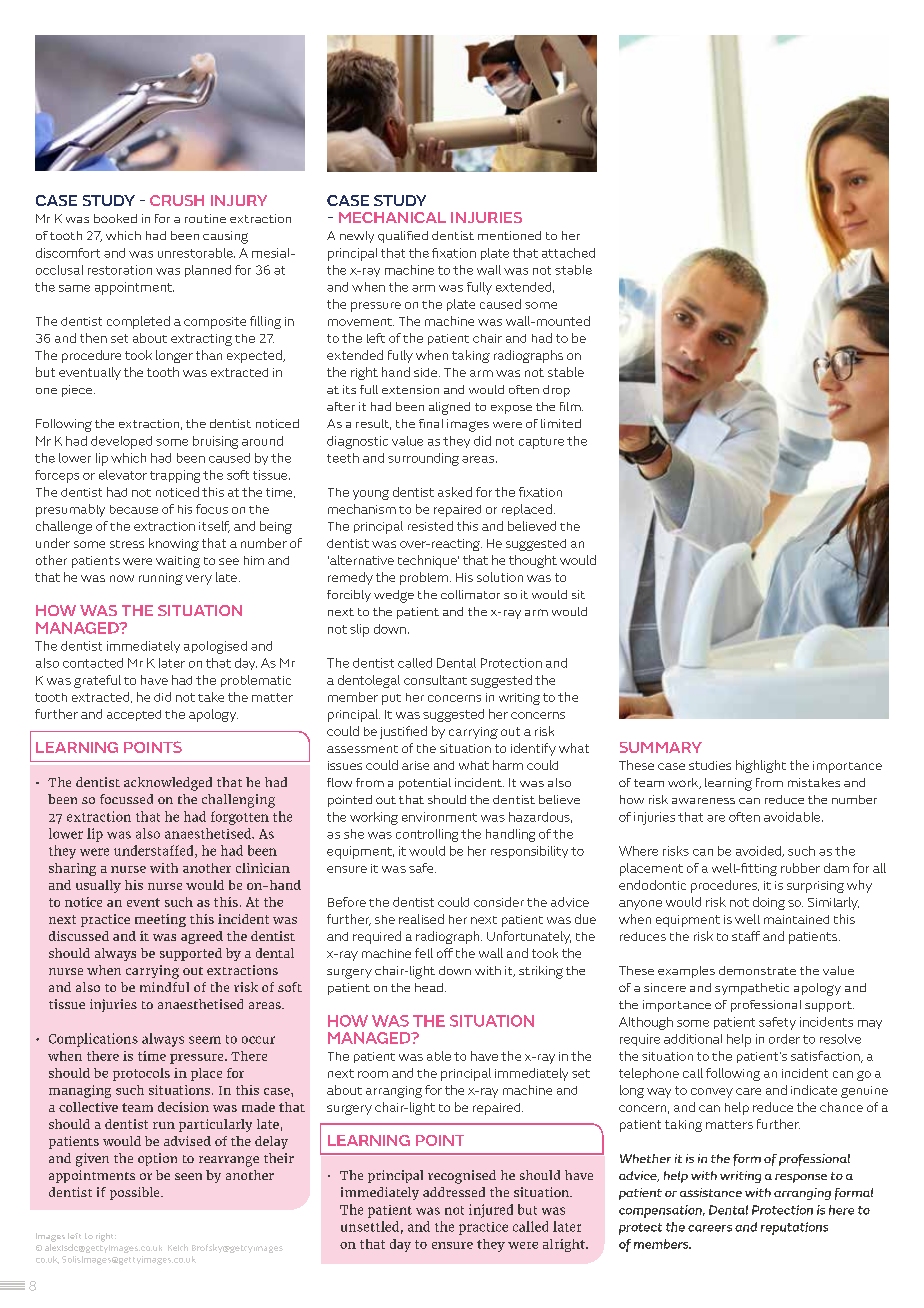 The width and height of the page is (924, 1308). I want to click on reputations, so click(794, 1228).
